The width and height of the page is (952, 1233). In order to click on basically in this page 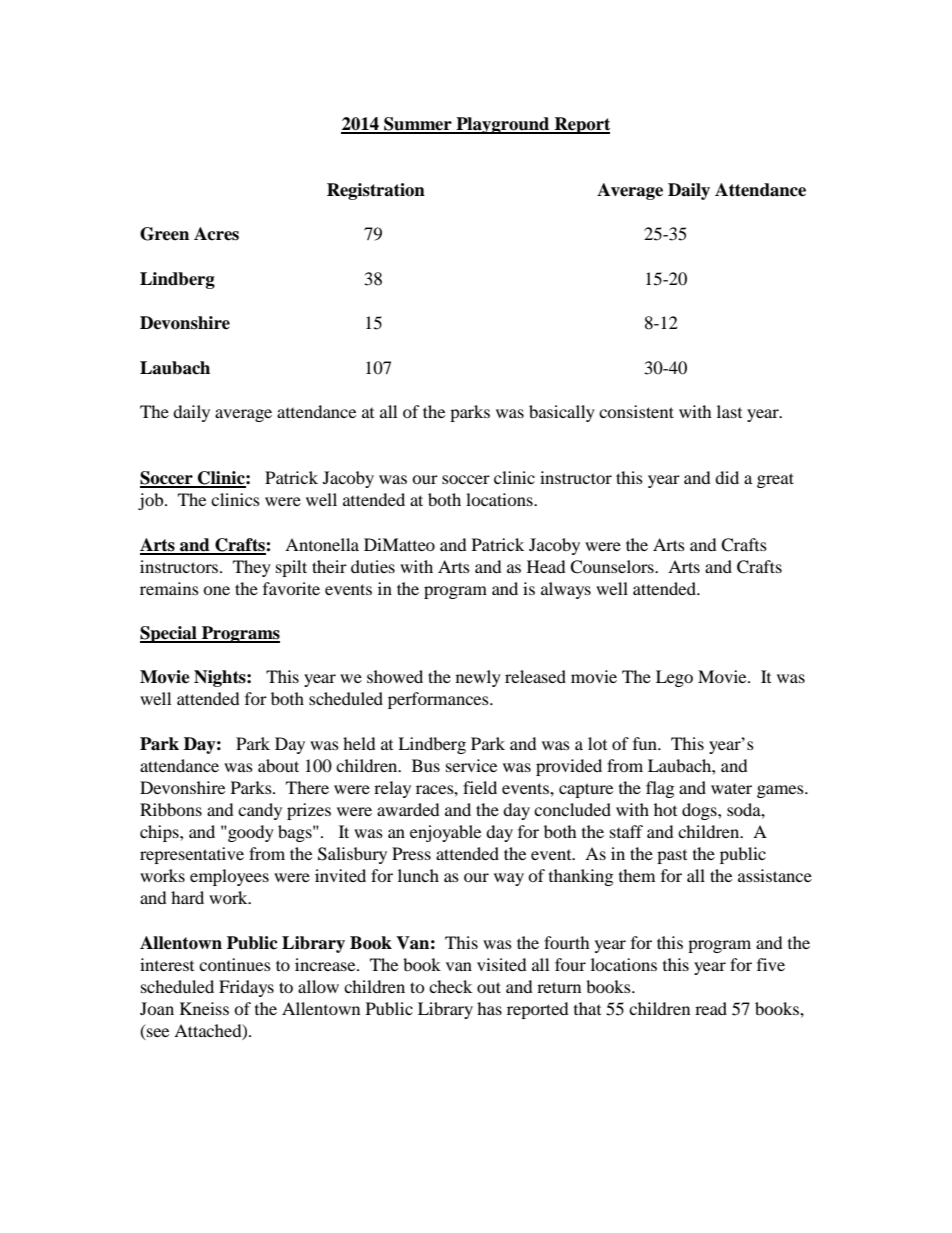, I will do `click(562, 413)`.
